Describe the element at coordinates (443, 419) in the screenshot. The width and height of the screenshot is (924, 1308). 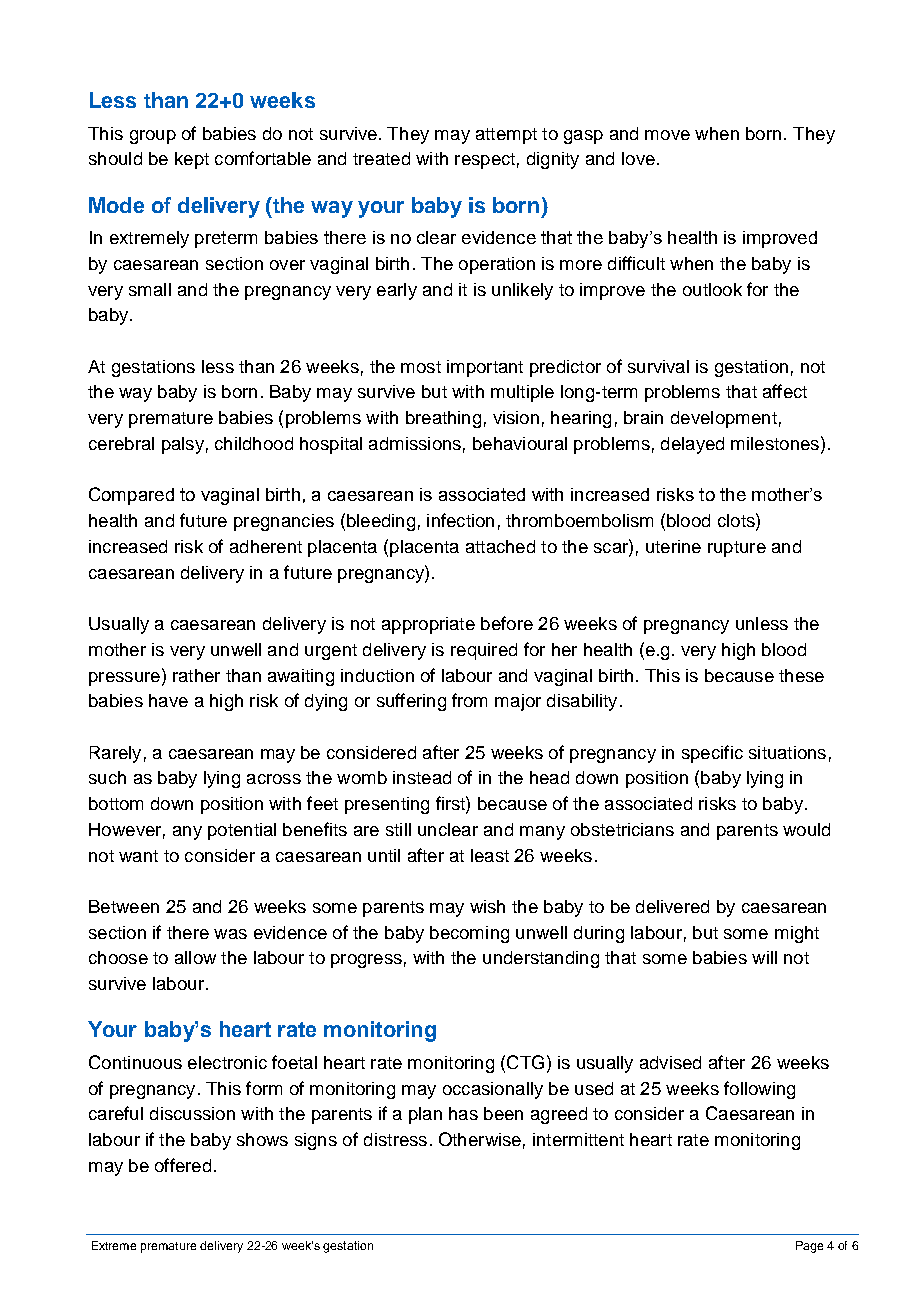
I see `breathing` at that location.
